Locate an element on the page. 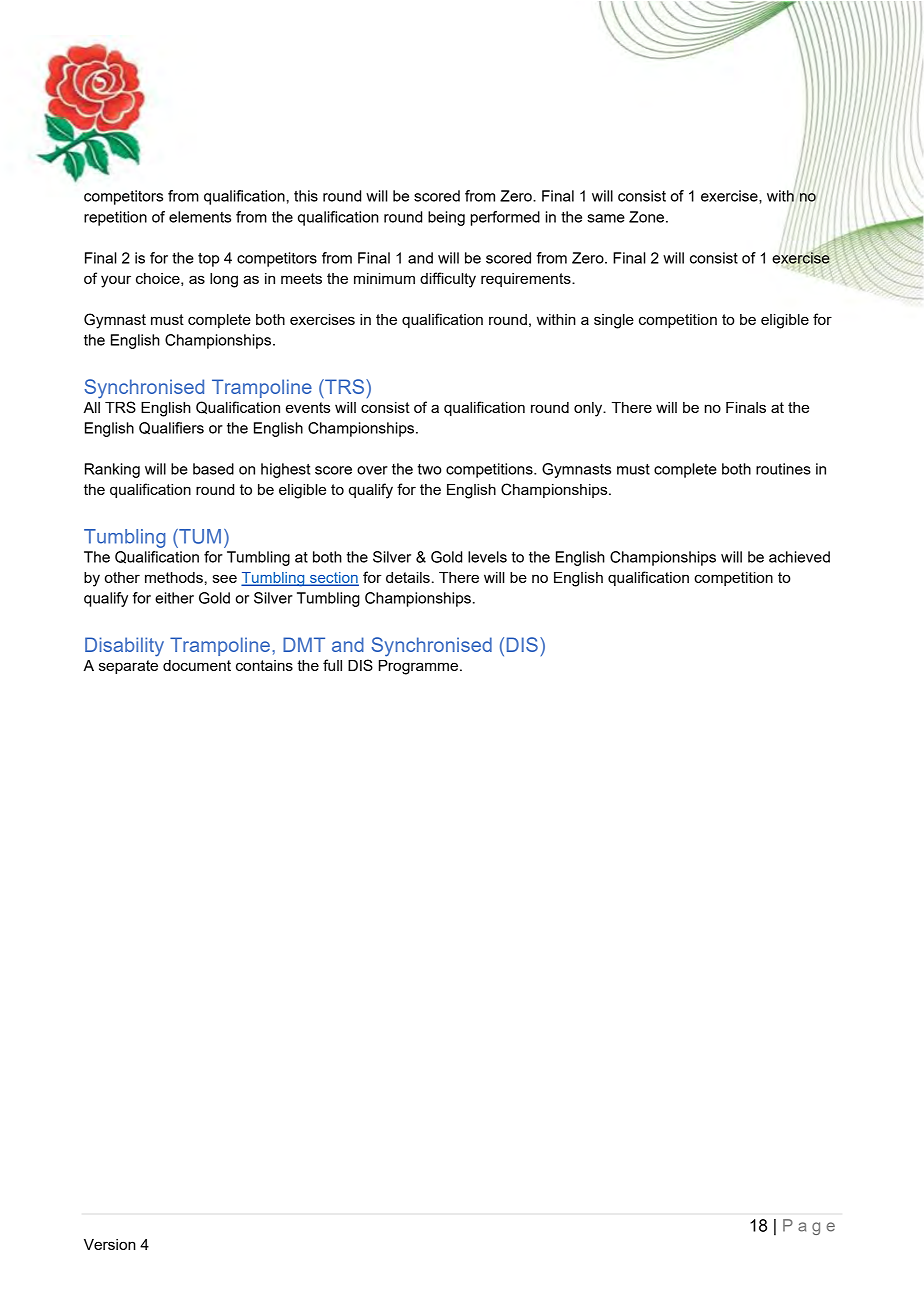  elements is located at coordinates (200, 217).
